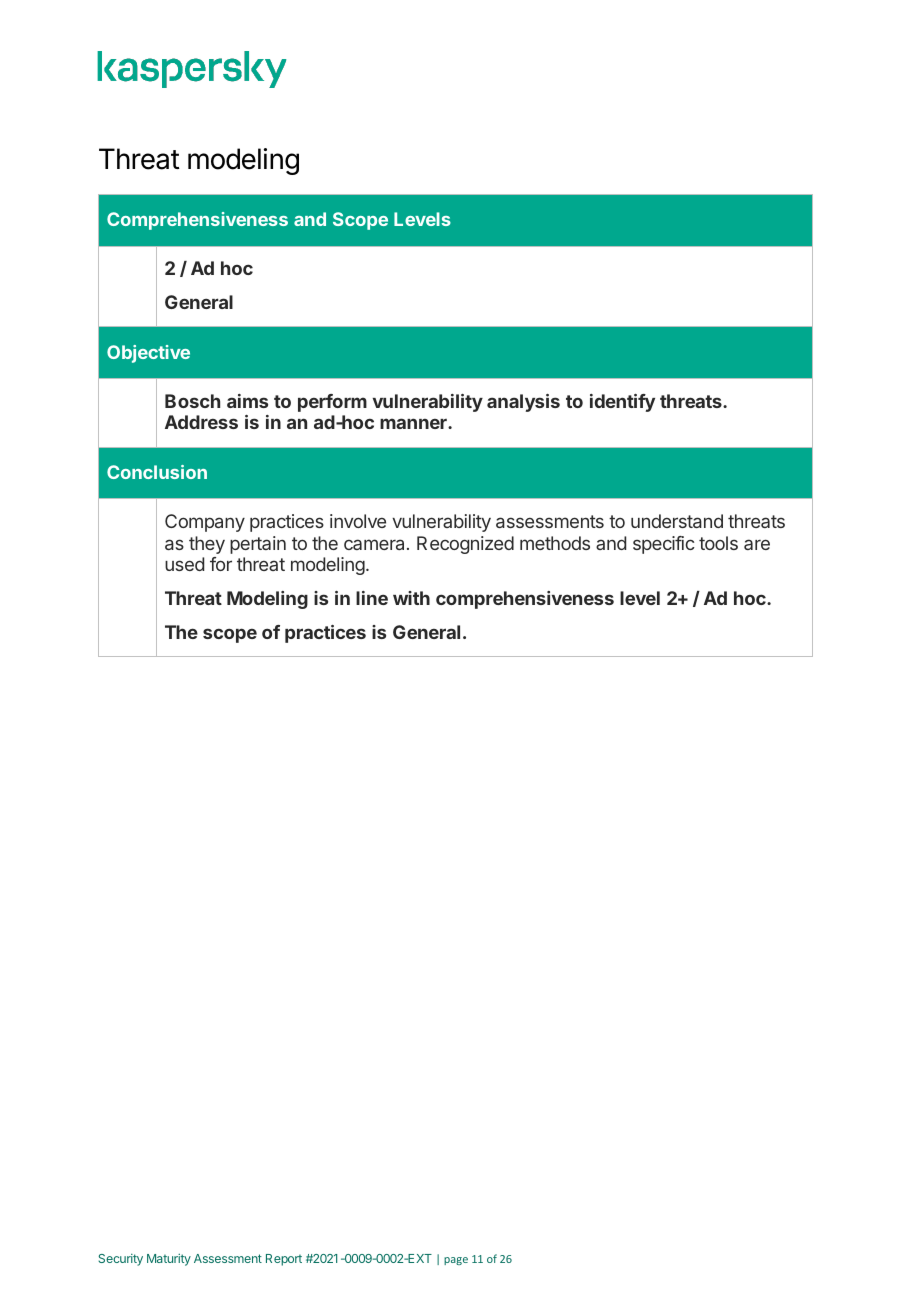  What do you see at coordinates (120, 1260) in the image?
I see `Security` at bounding box center [120, 1260].
